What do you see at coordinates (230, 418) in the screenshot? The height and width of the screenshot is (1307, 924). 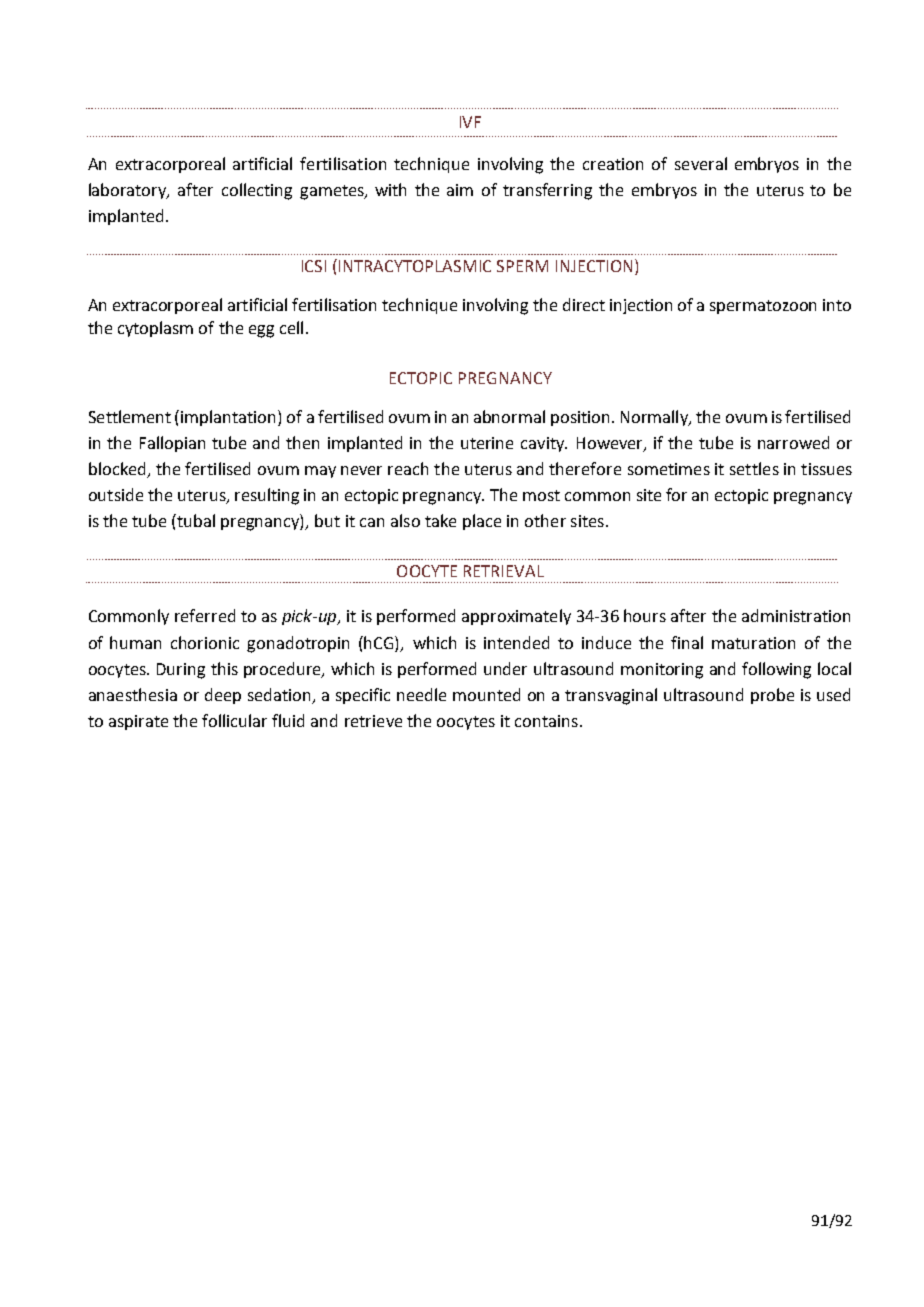 I see `implantation` at bounding box center [230, 418].
